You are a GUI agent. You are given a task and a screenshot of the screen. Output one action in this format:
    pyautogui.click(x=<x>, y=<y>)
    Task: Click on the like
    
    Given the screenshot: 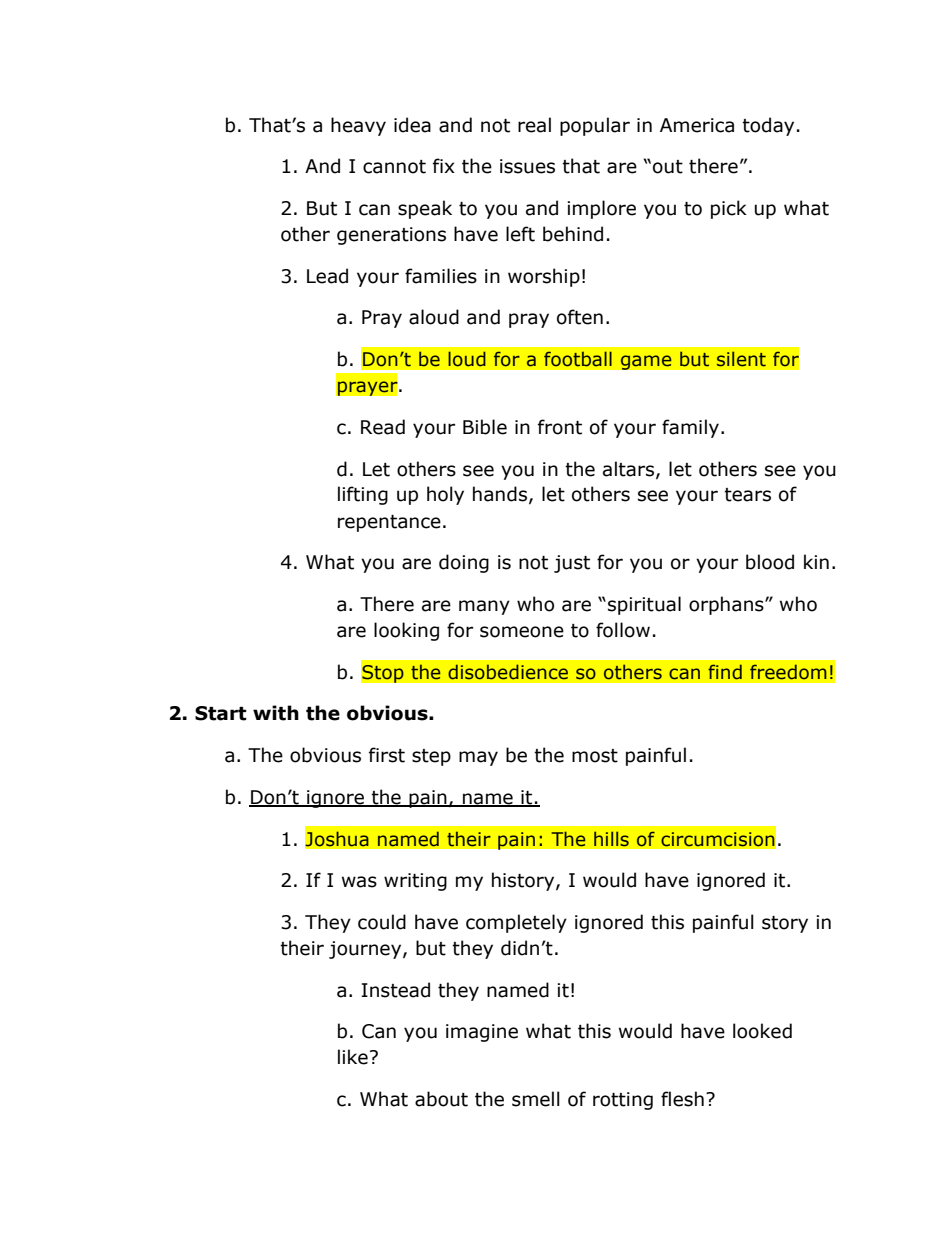 What is the action you would take?
    pyautogui.click(x=353, y=1057)
